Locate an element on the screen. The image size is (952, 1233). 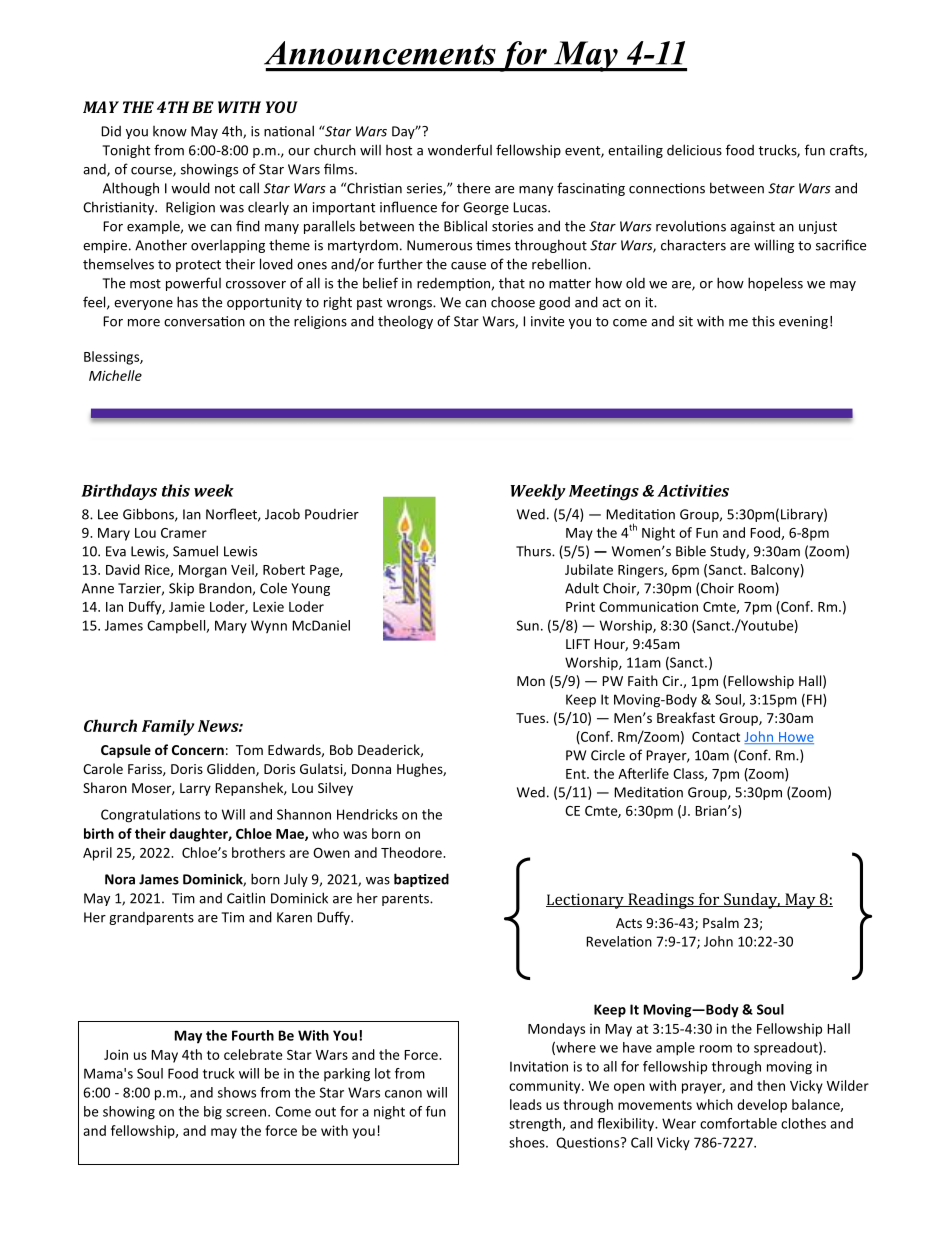
big is located at coordinates (213, 1113).
